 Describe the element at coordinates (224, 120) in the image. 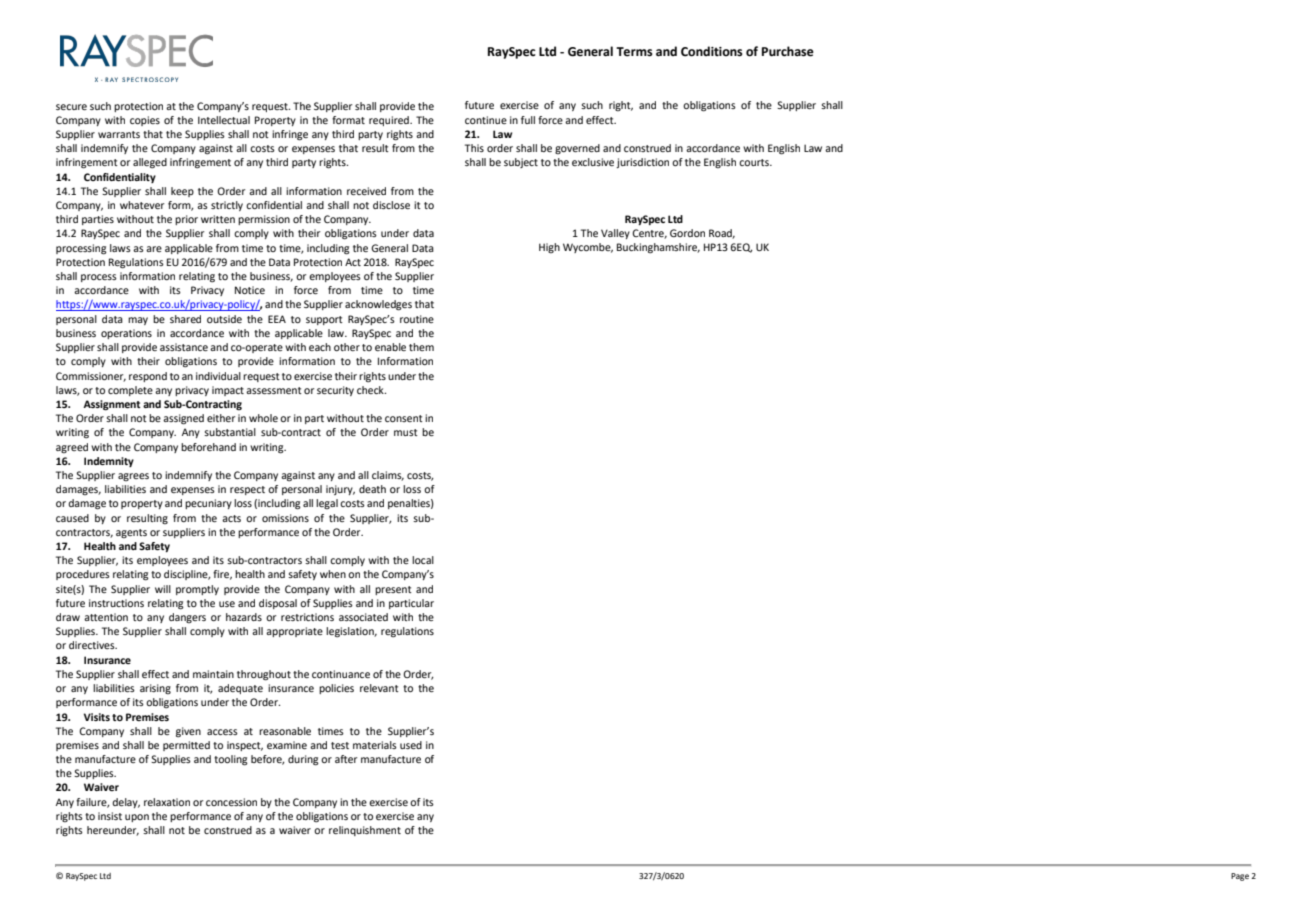

I see `Intellectual` at that location.
